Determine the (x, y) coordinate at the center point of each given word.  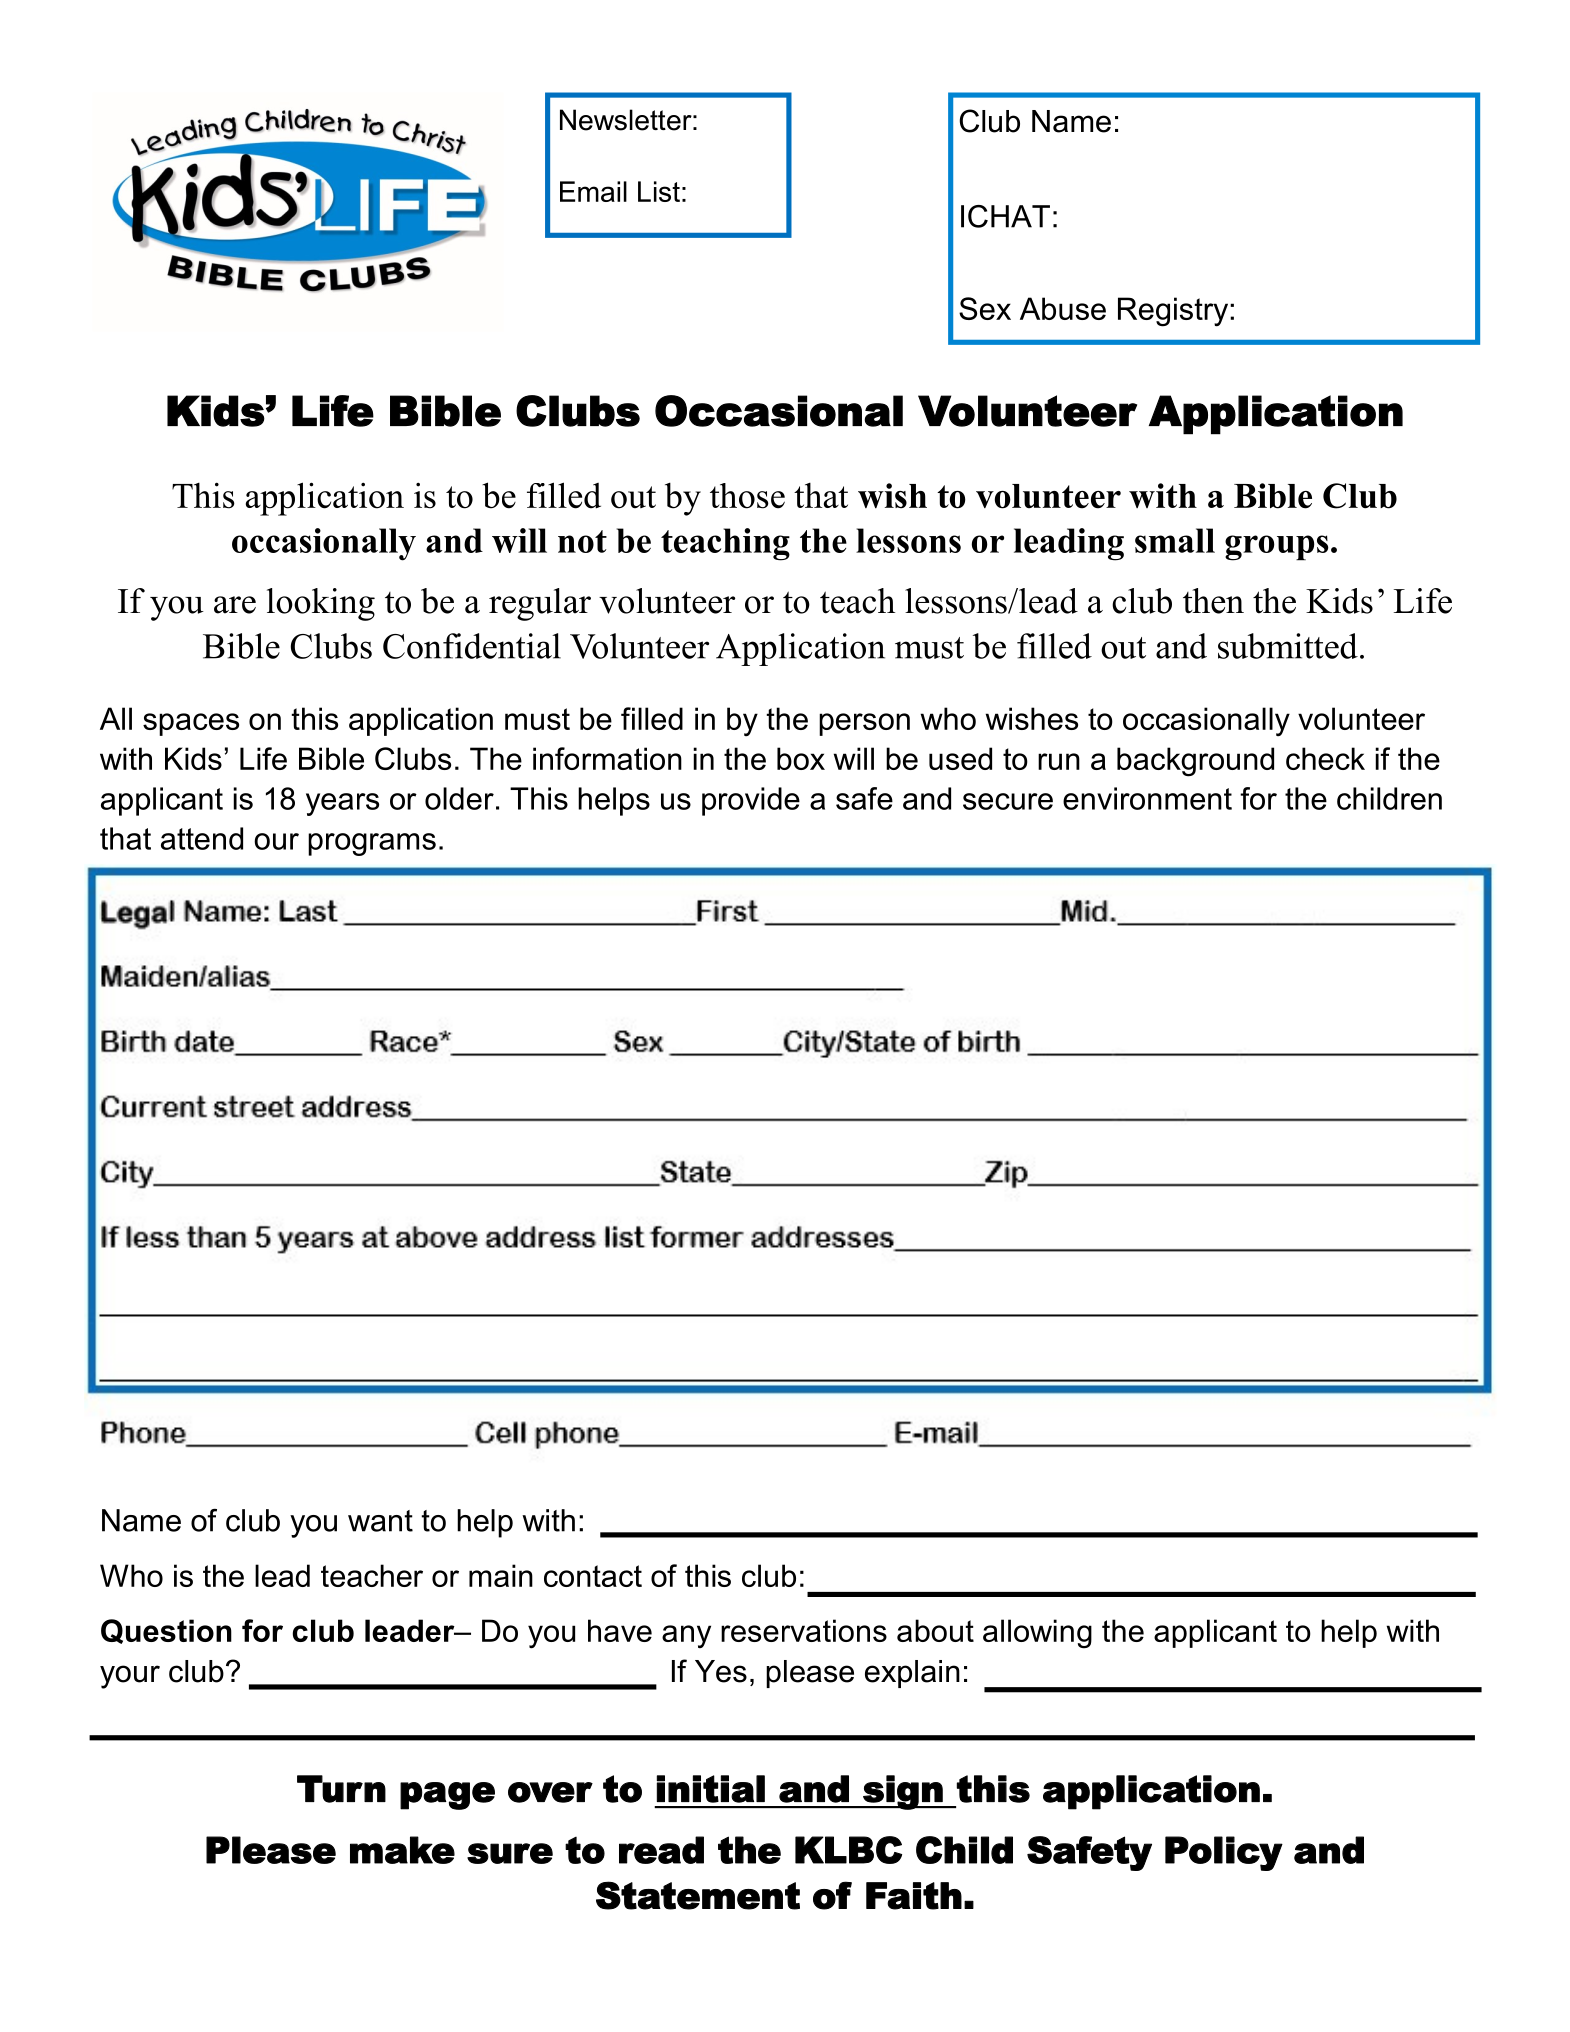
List (659, 191)
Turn (341, 1789)
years (342, 804)
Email (593, 191)
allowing (1037, 1634)
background (1195, 762)
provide (751, 801)
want (380, 1521)
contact (593, 1576)
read (661, 1850)
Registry (1174, 312)
